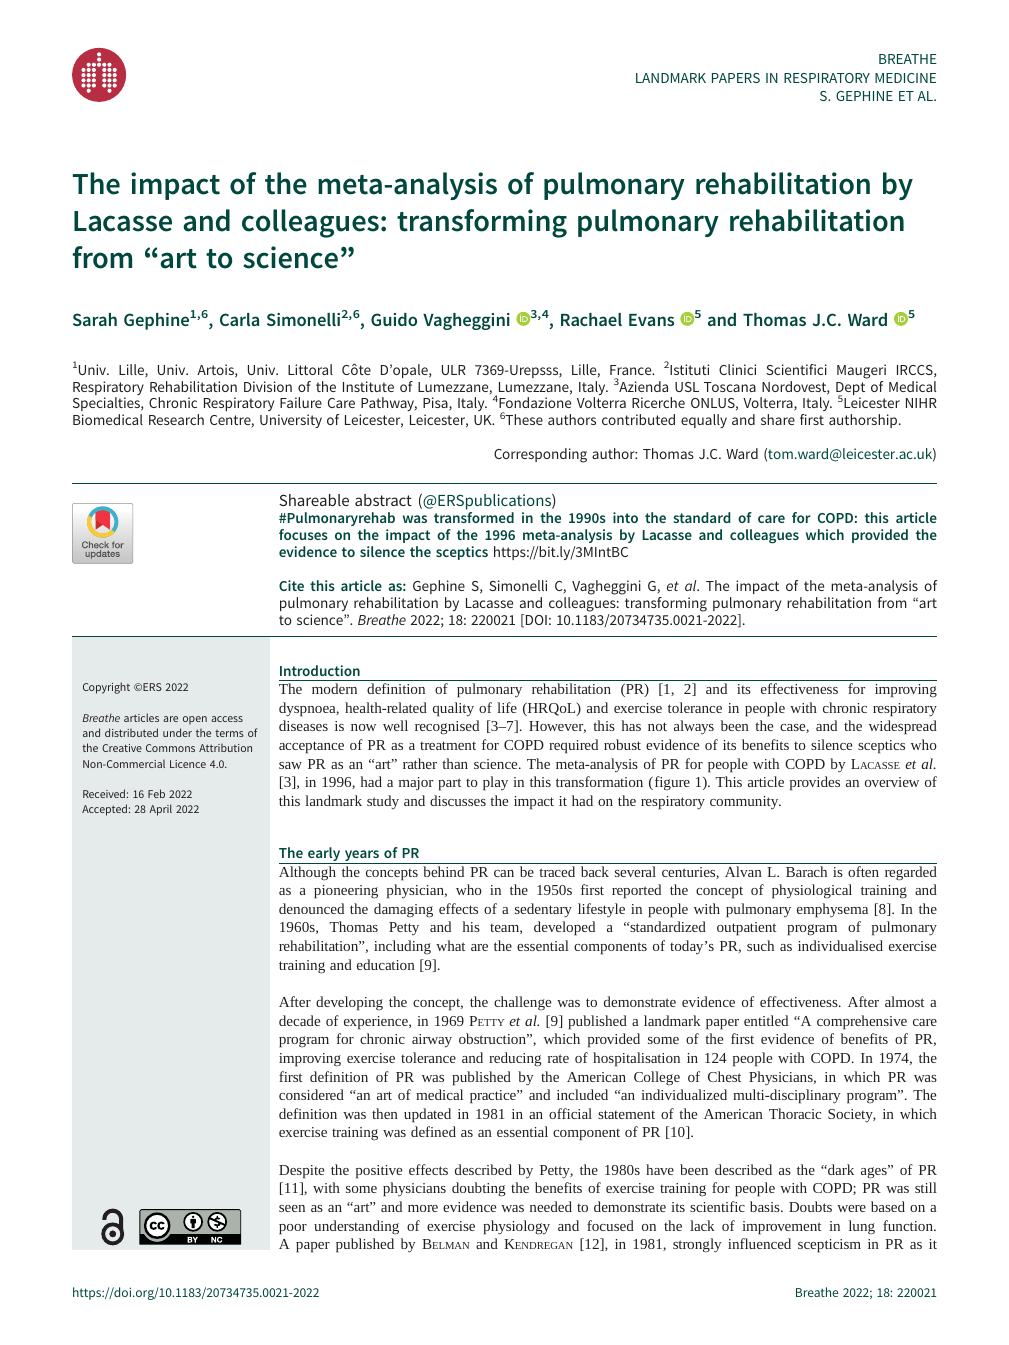 The image size is (1009, 1345). I want to click on play, so click(495, 783).
